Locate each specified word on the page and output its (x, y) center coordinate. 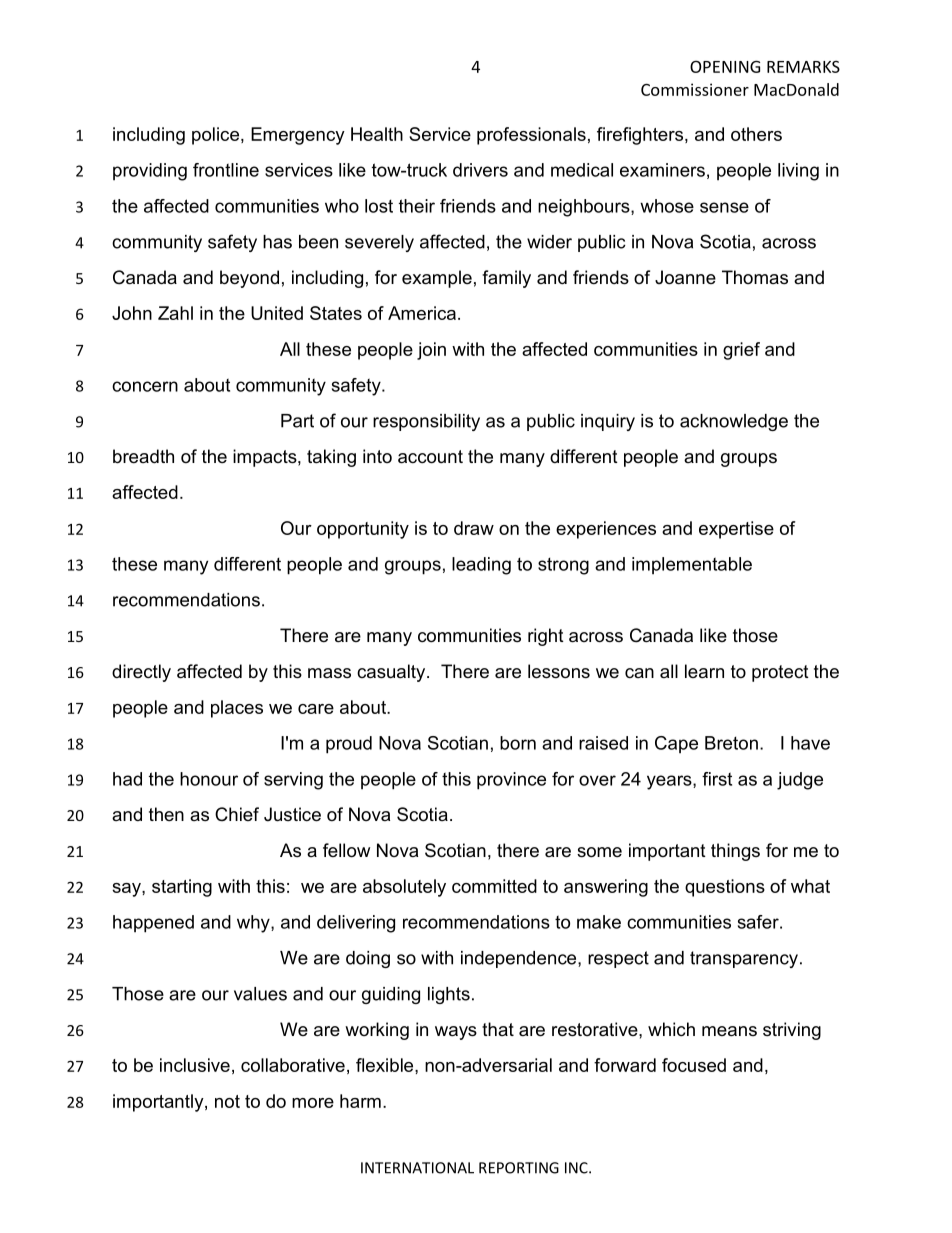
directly (141, 673)
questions (725, 888)
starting (182, 888)
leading (481, 566)
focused (694, 1065)
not (227, 1101)
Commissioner (695, 89)
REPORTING (519, 1168)
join (431, 351)
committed (494, 886)
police (215, 136)
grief (741, 351)
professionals (531, 136)
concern (145, 386)
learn (704, 671)
